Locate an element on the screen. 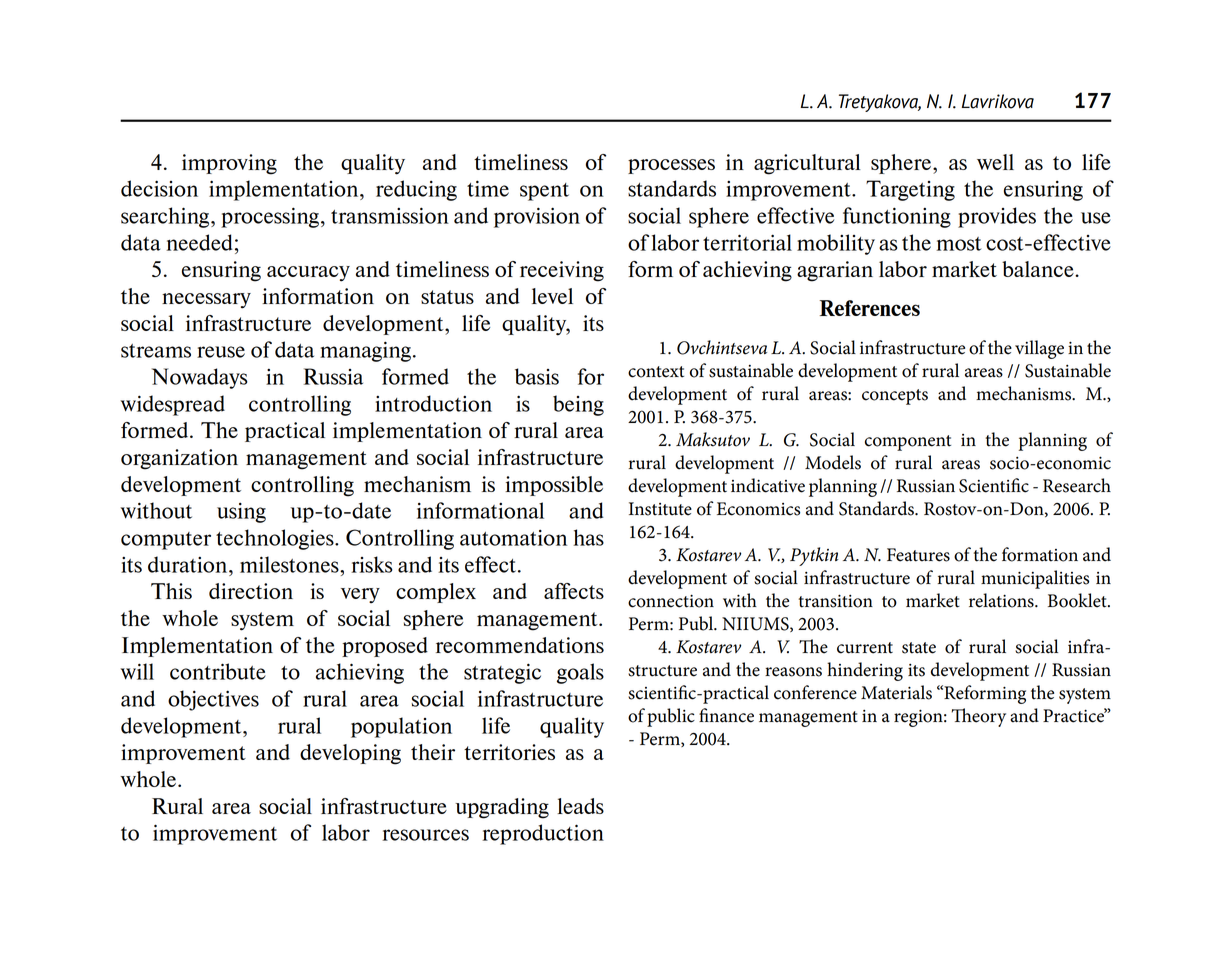 The height and width of the screenshot is (966, 1232). improving is located at coordinates (229, 164).
